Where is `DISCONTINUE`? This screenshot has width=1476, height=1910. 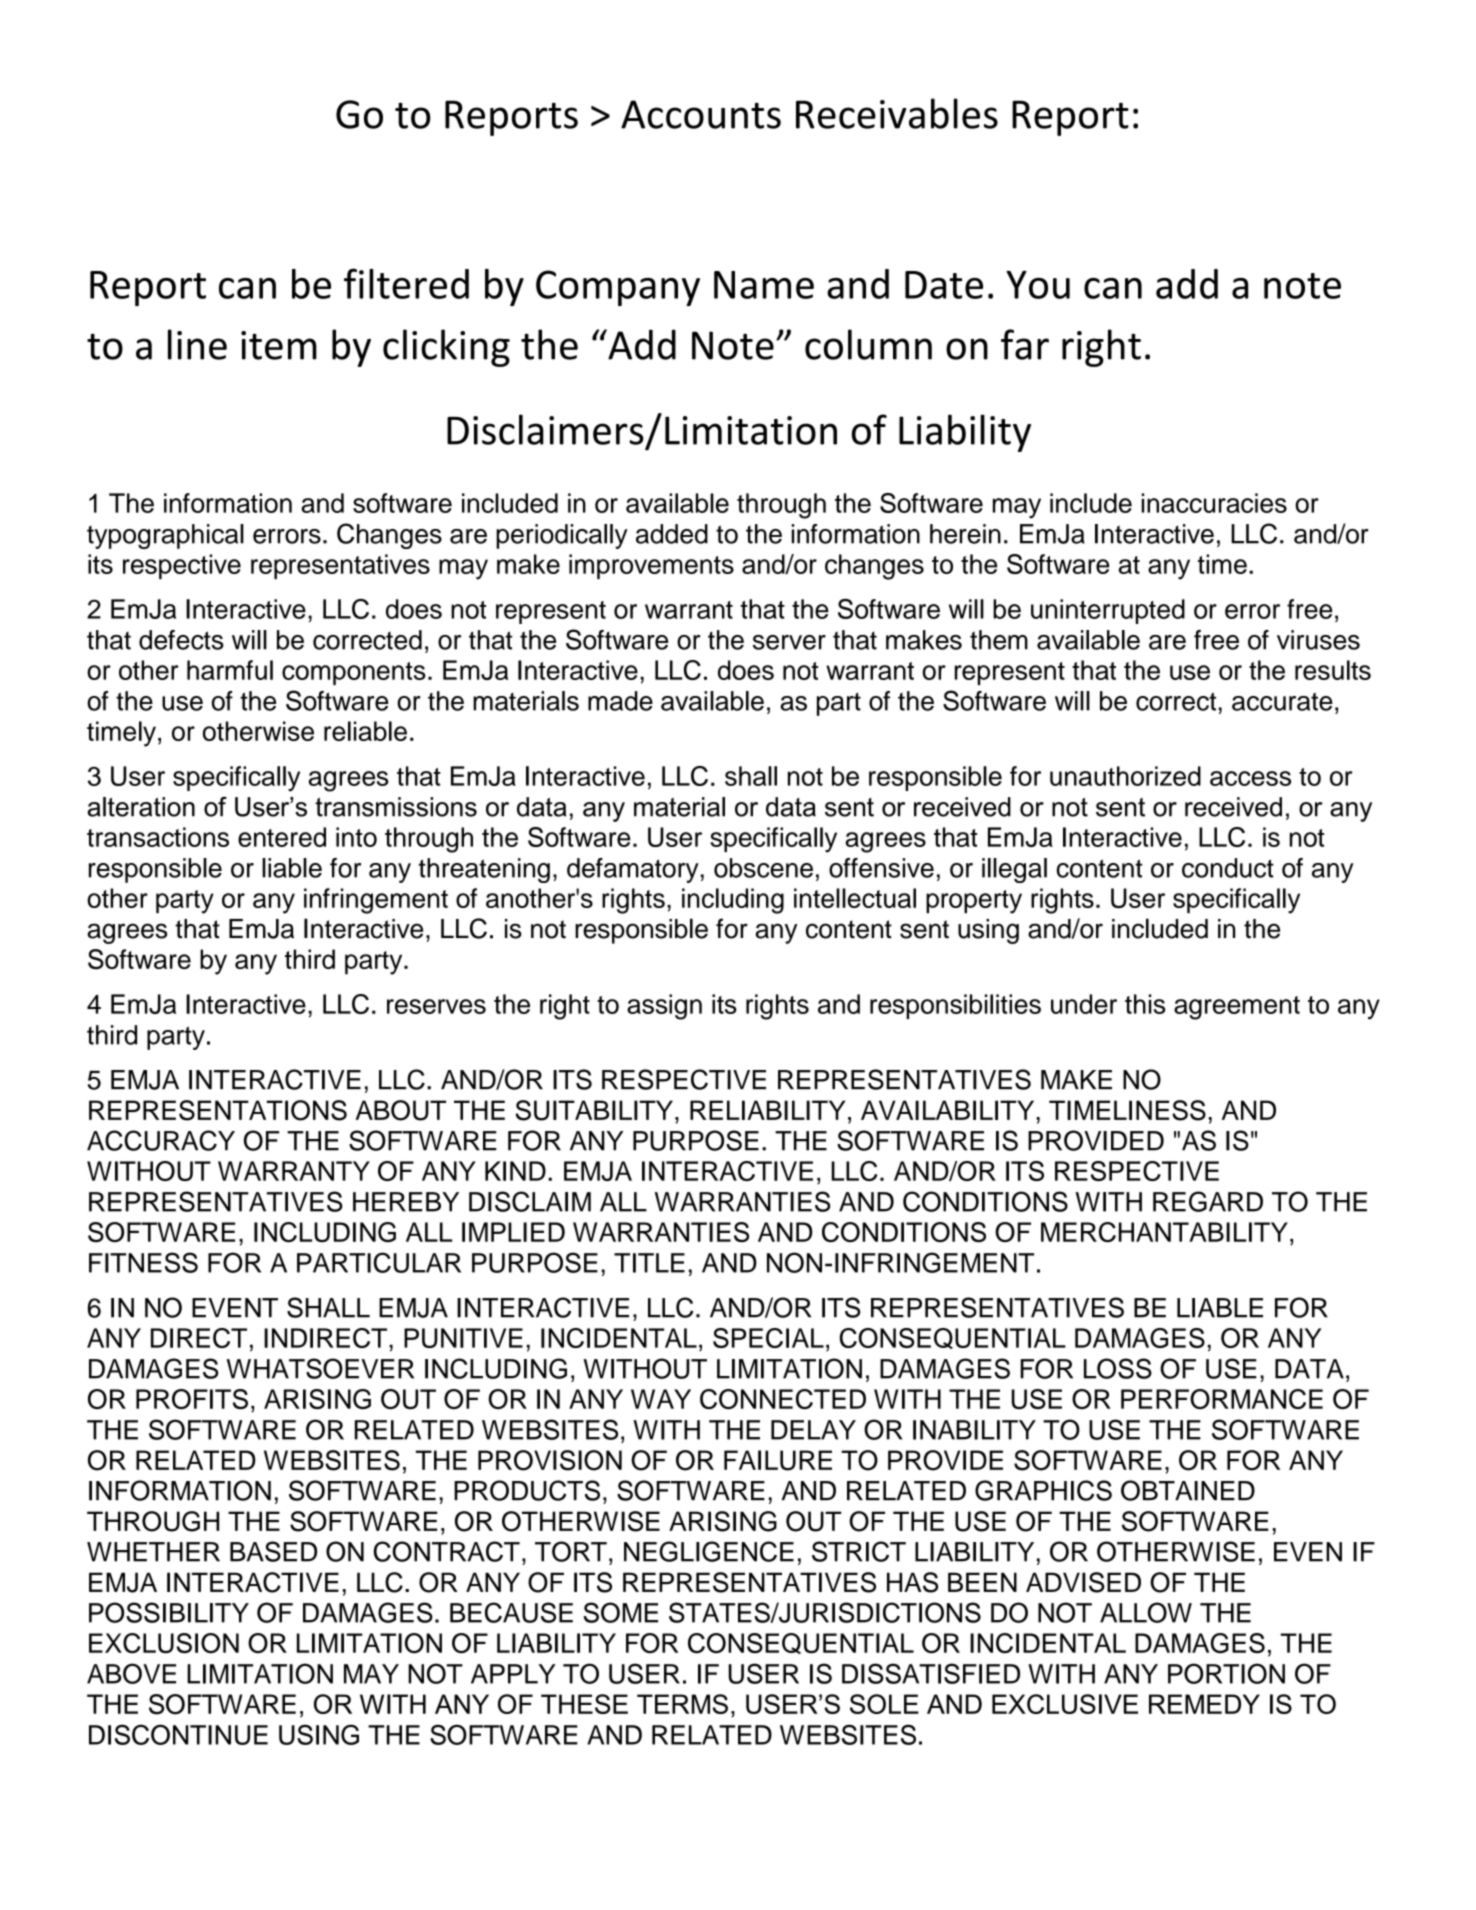
DISCONTINUE is located at coordinates (178, 1734).
